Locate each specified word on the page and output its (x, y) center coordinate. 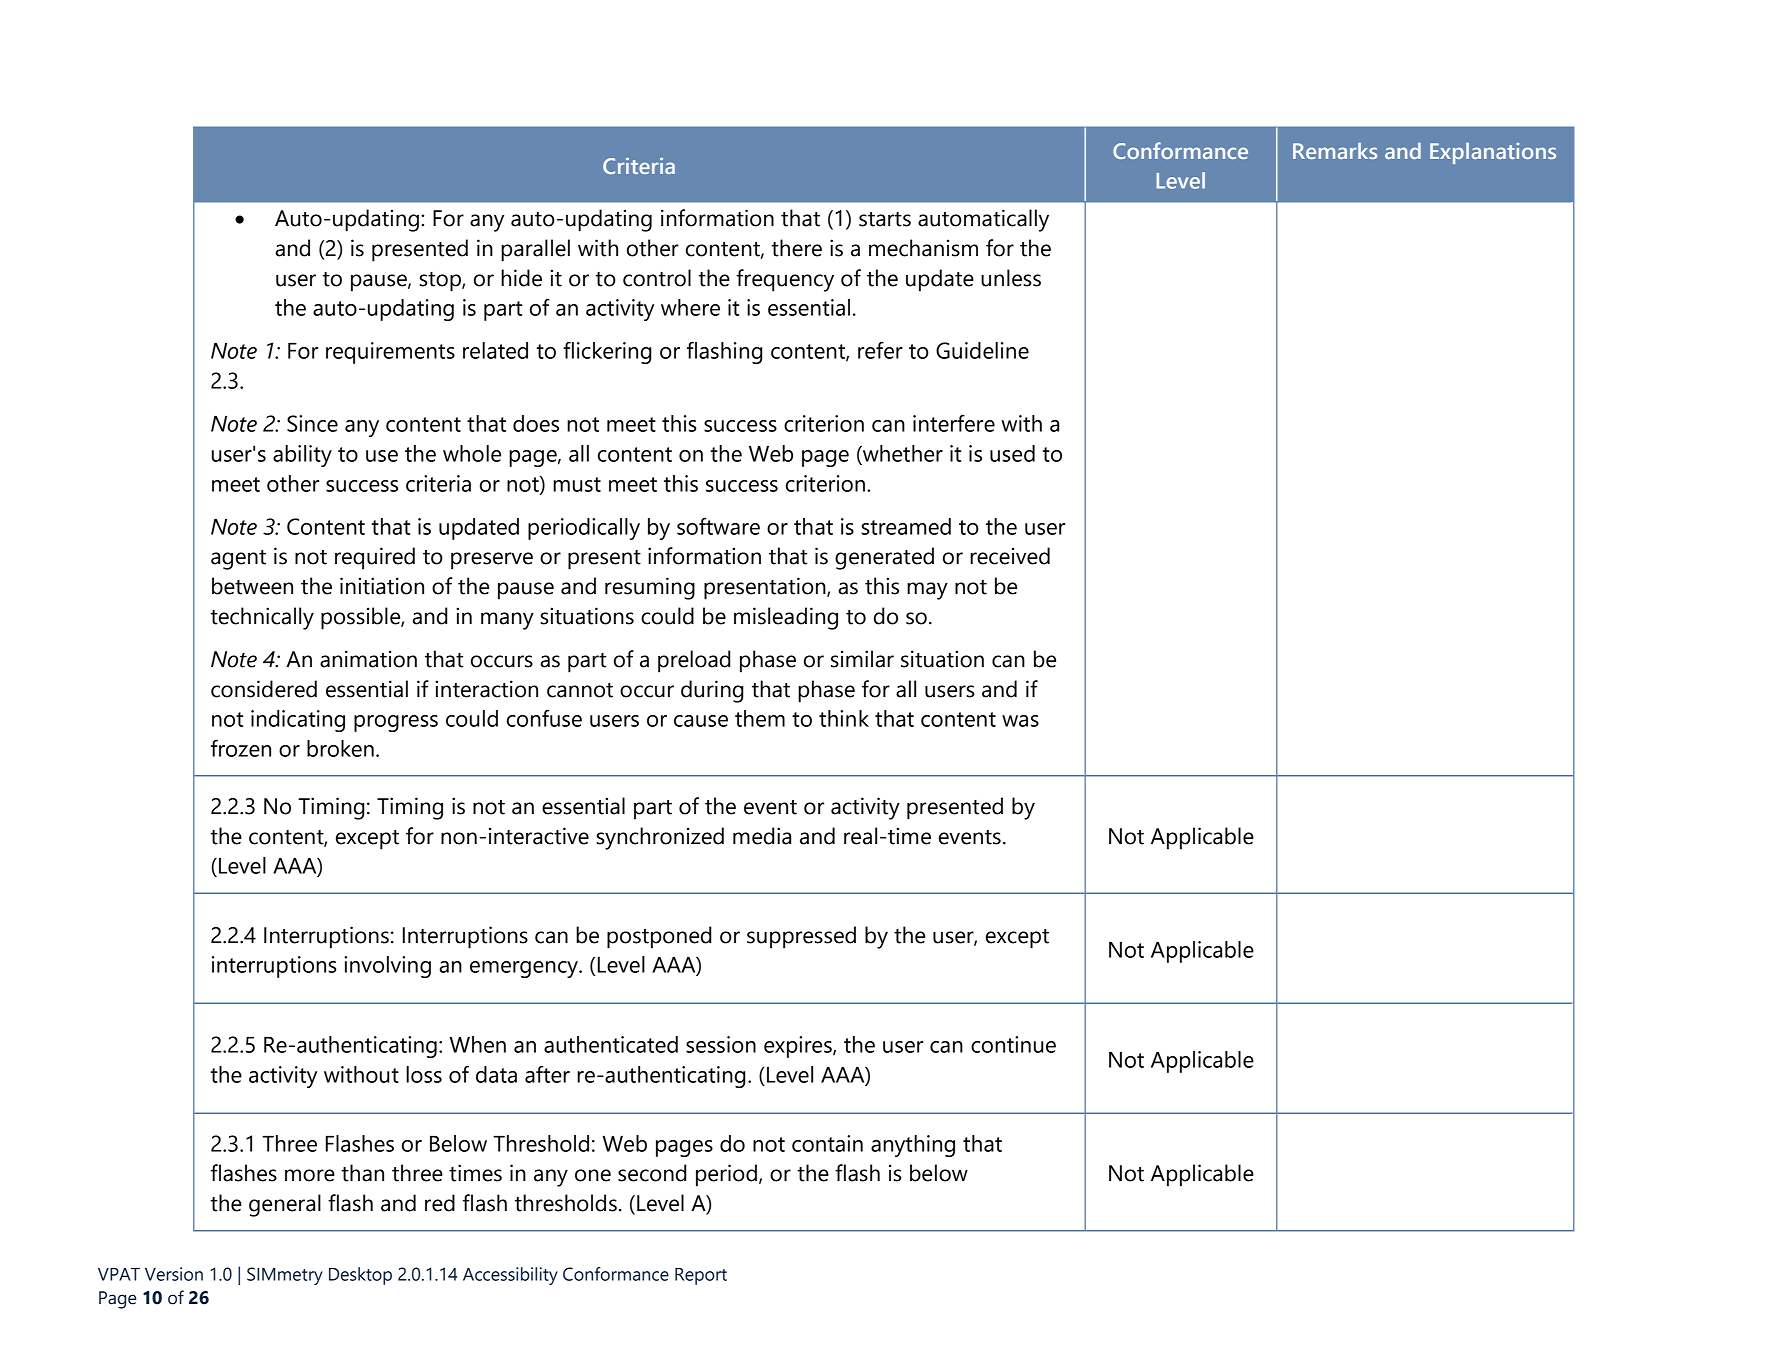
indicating (298, 721)
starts (885, 219)
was (1020, 721)
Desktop (360, 1276)
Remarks (1335, 151)
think (844, 718)
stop (441, 282)
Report (701, 1276)
